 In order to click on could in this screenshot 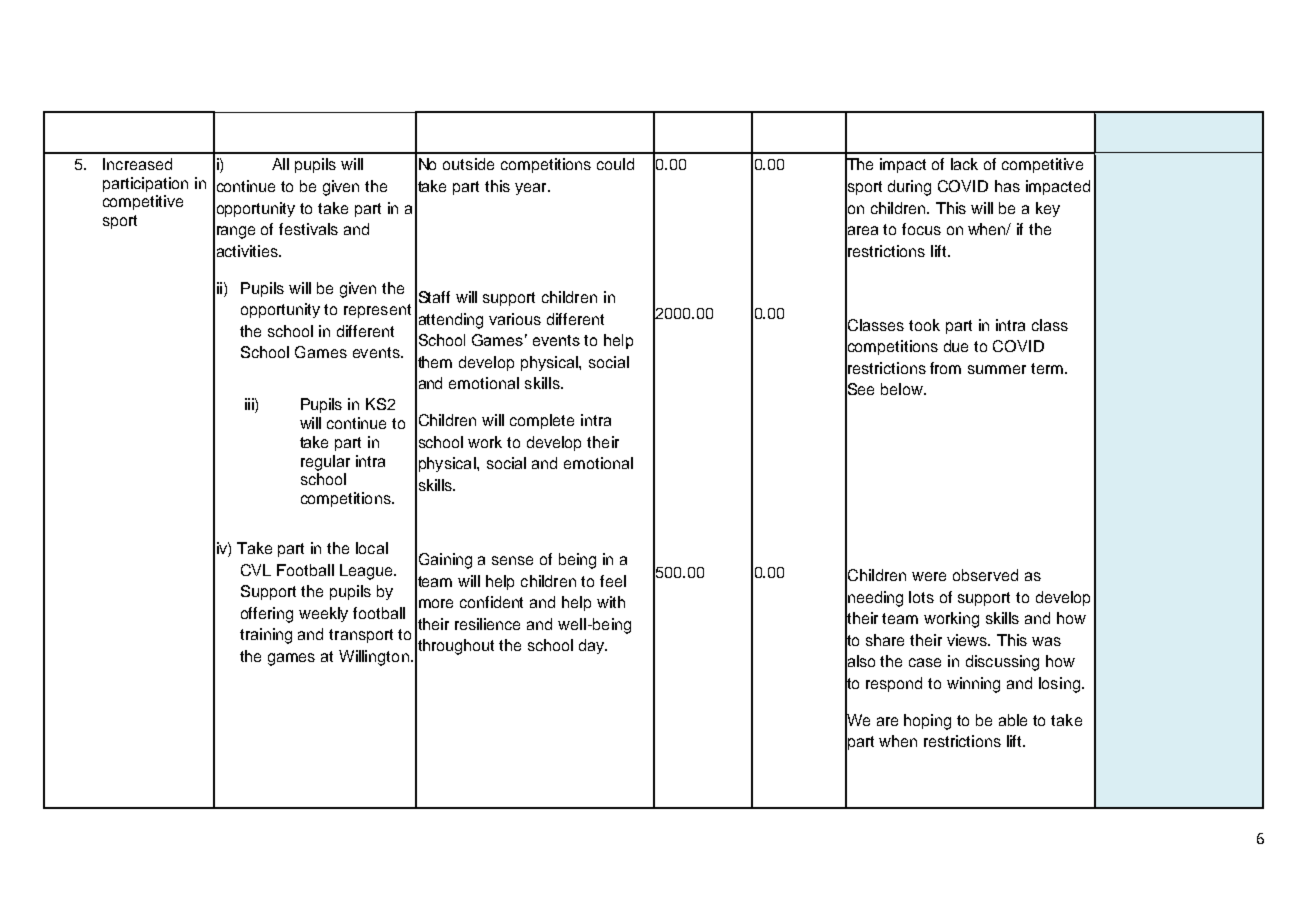, I will do `click(615, 164)`.
